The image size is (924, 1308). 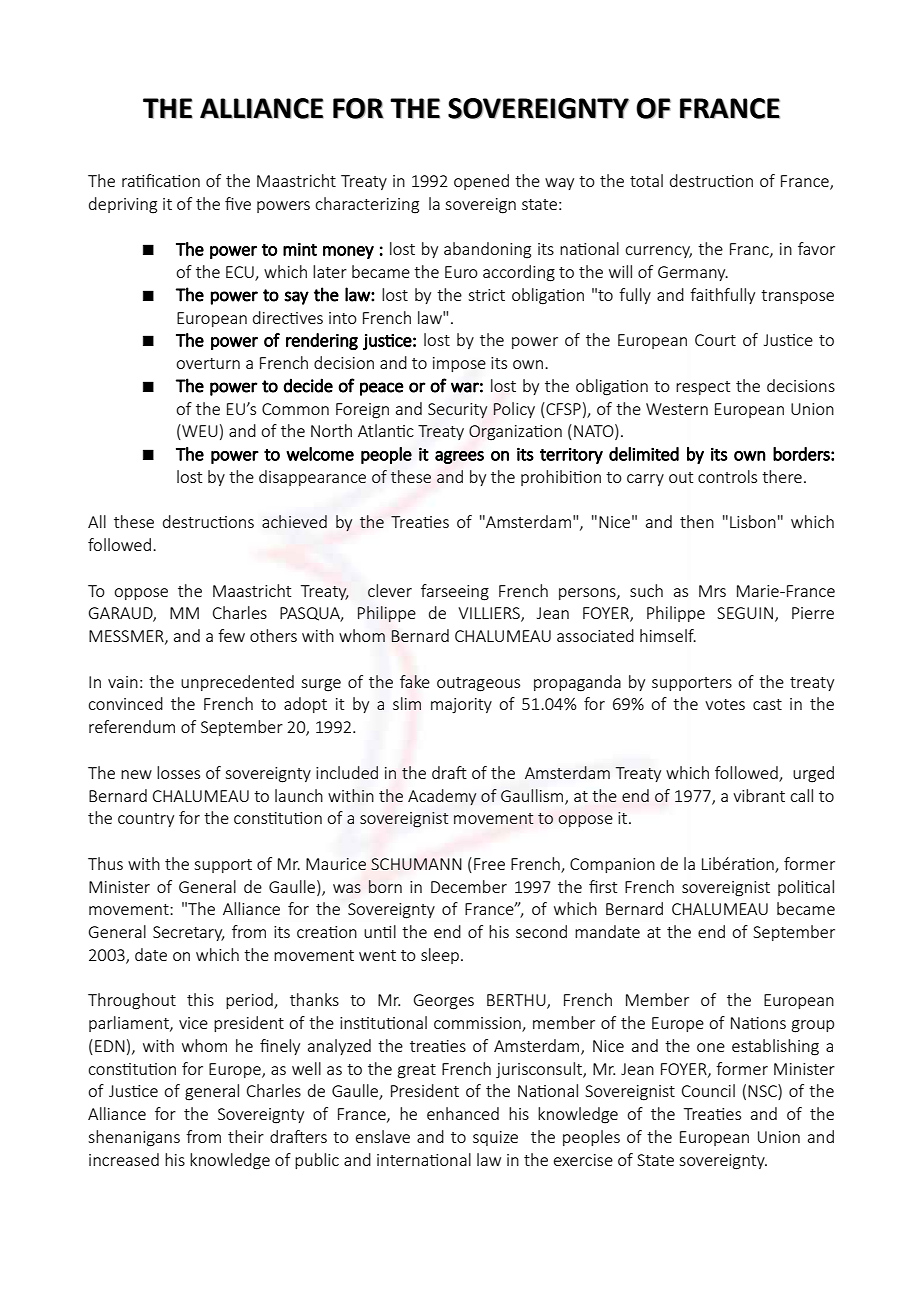 What do you see at coordinates (646, 180) in the page?
I see `total` at bounding box center [646, 180].
